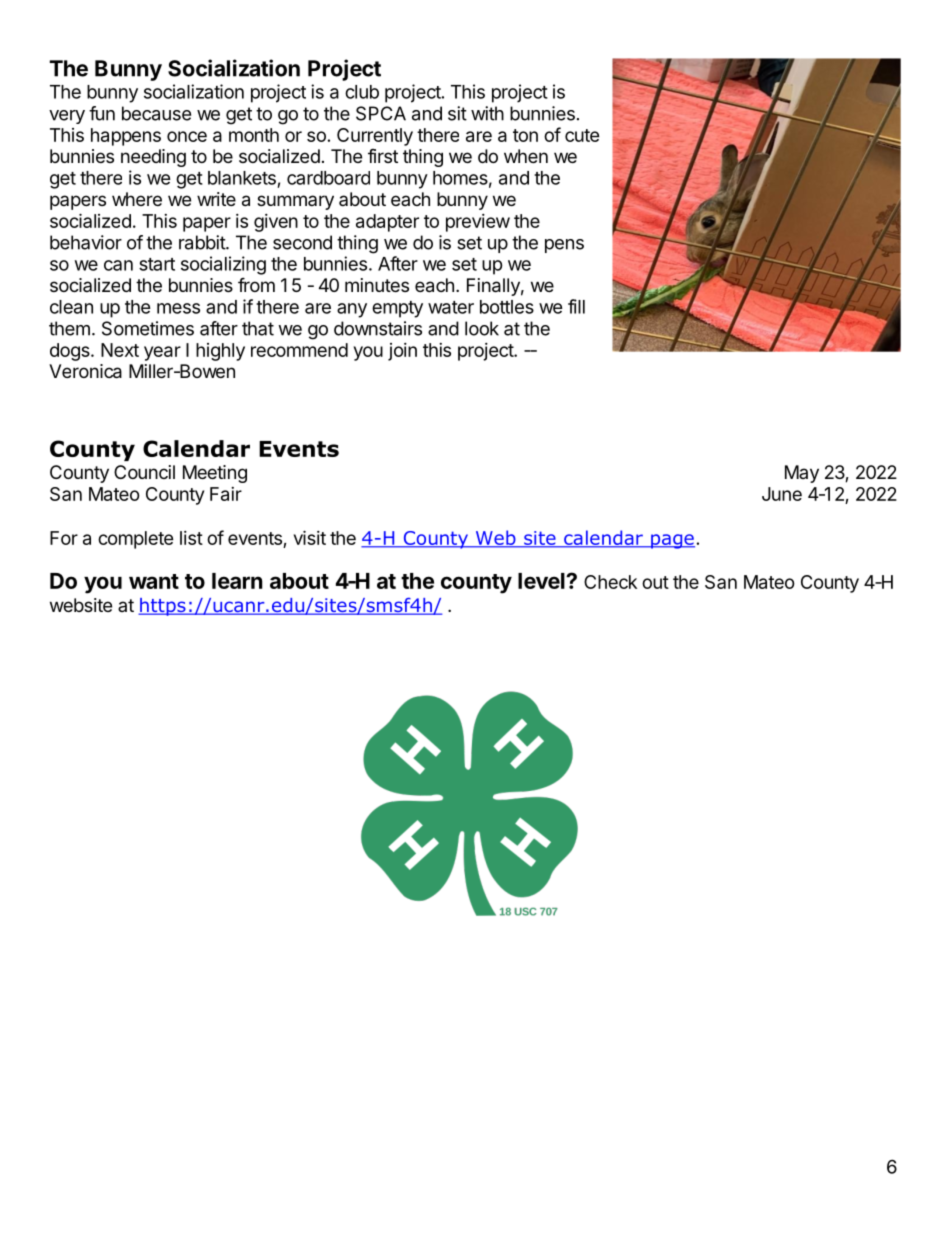 This page has height=1233, width=952. I want to click on cute, so click(582, 135).
